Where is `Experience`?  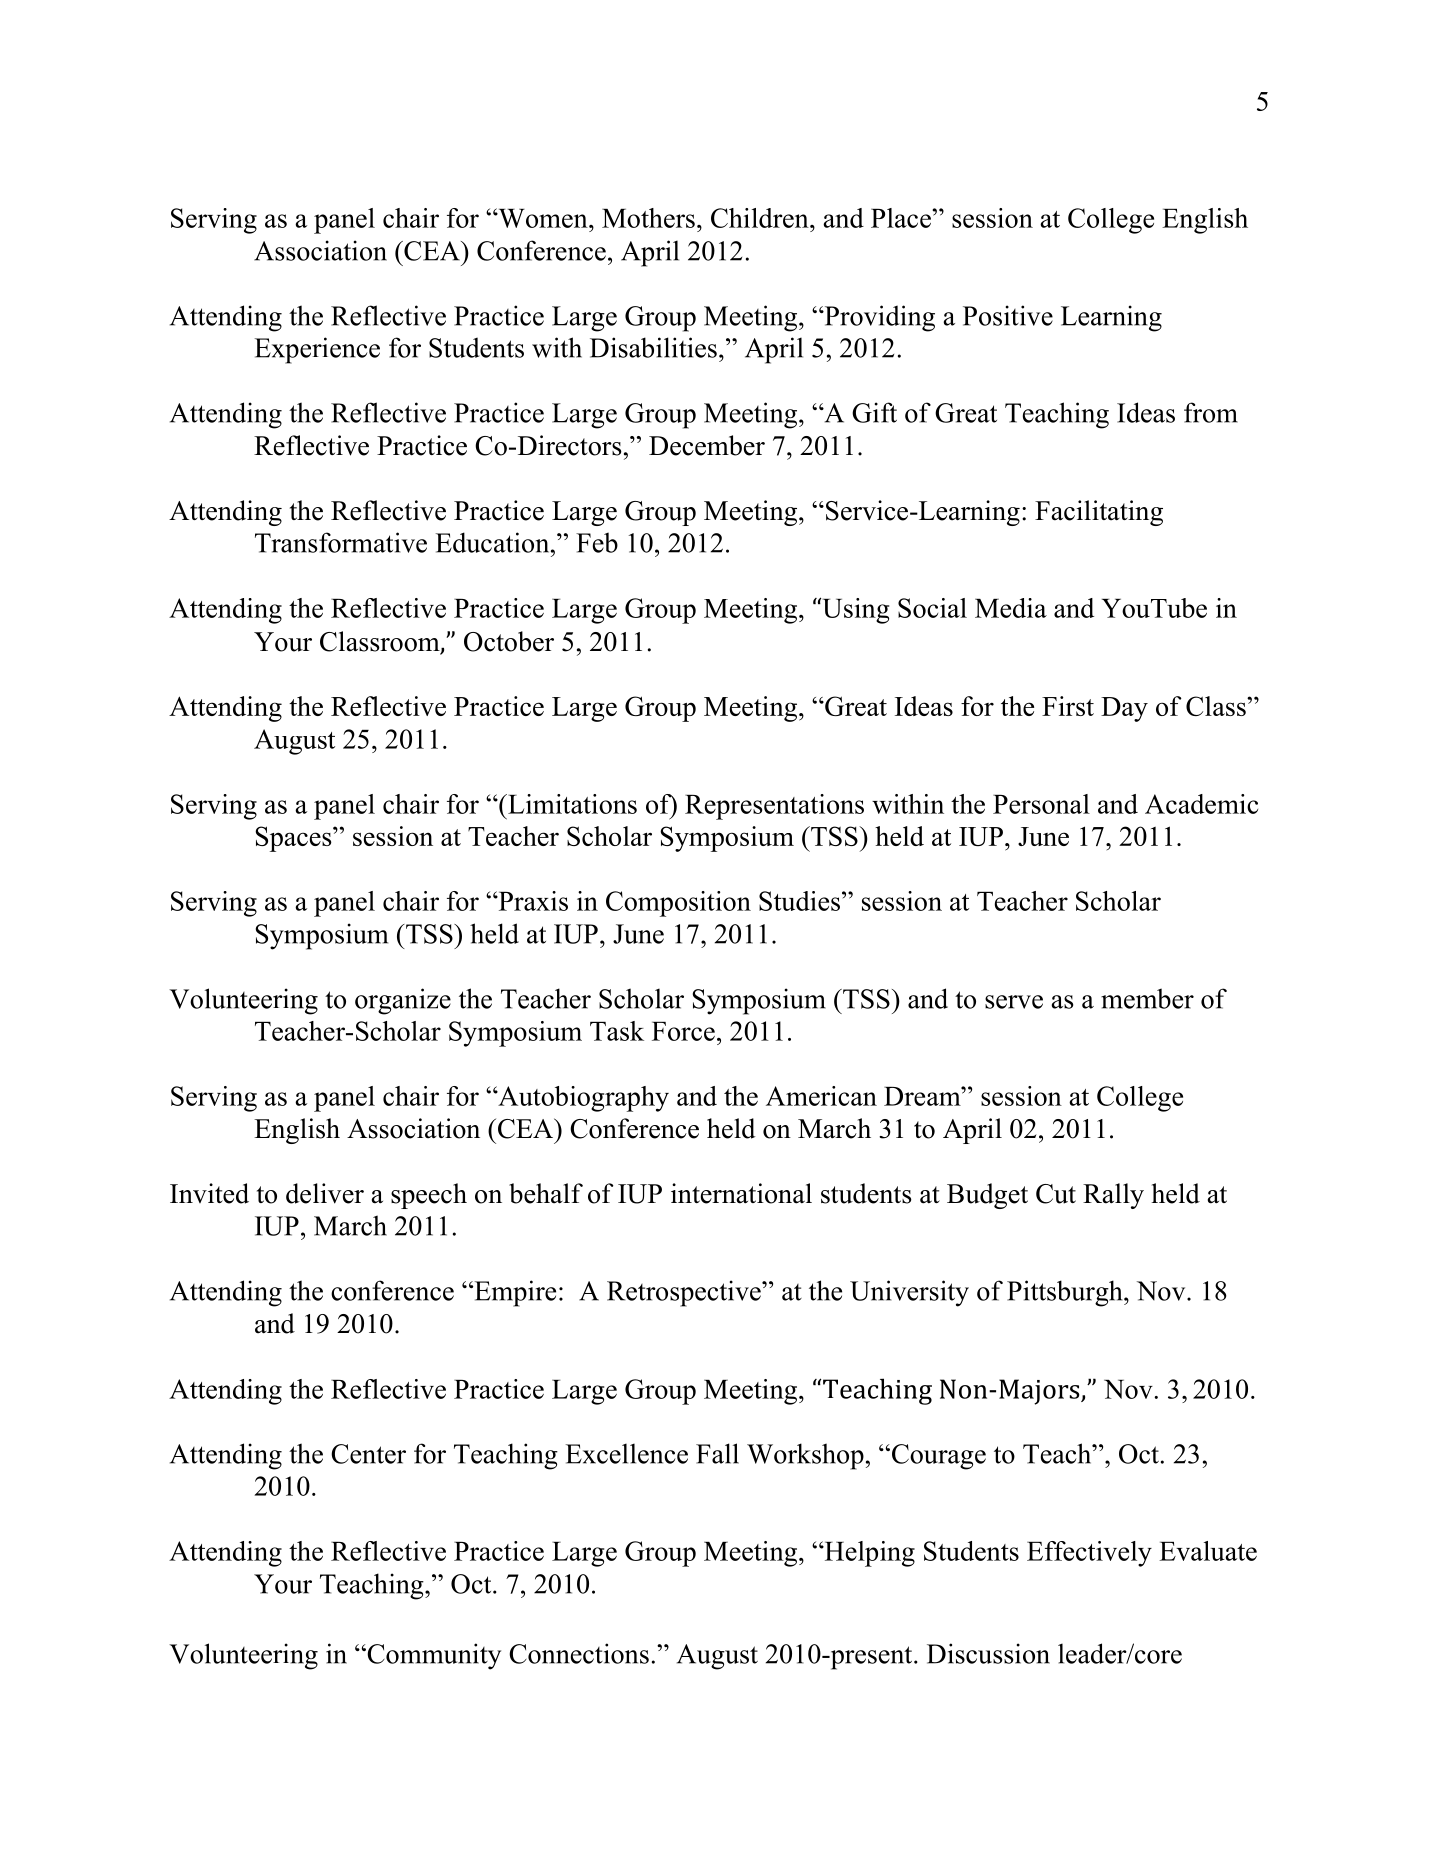
Experience is located at coordinates (317, 350).
